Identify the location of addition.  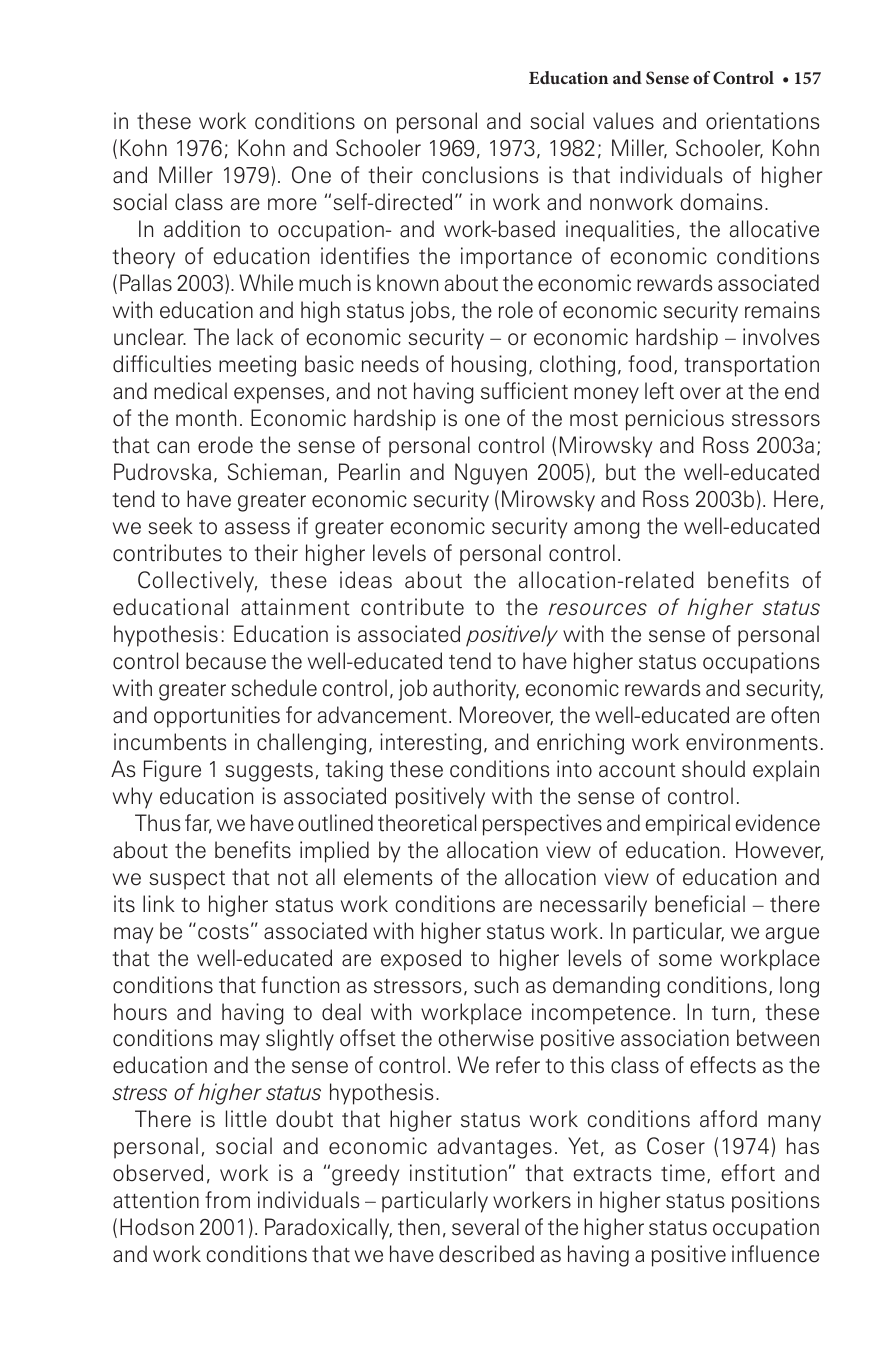
(202, 229).
